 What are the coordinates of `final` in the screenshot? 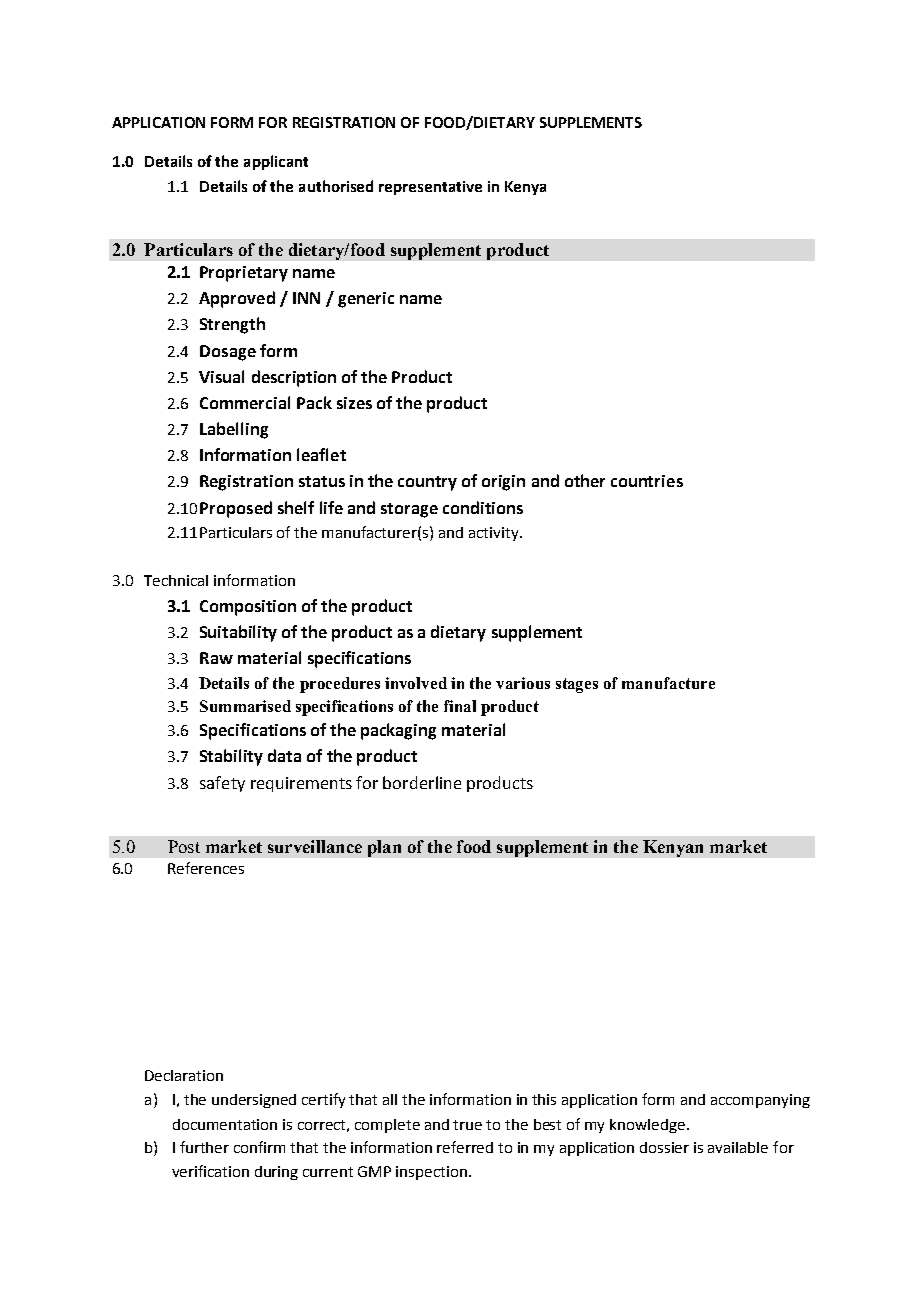 It's located at (460, 706).
